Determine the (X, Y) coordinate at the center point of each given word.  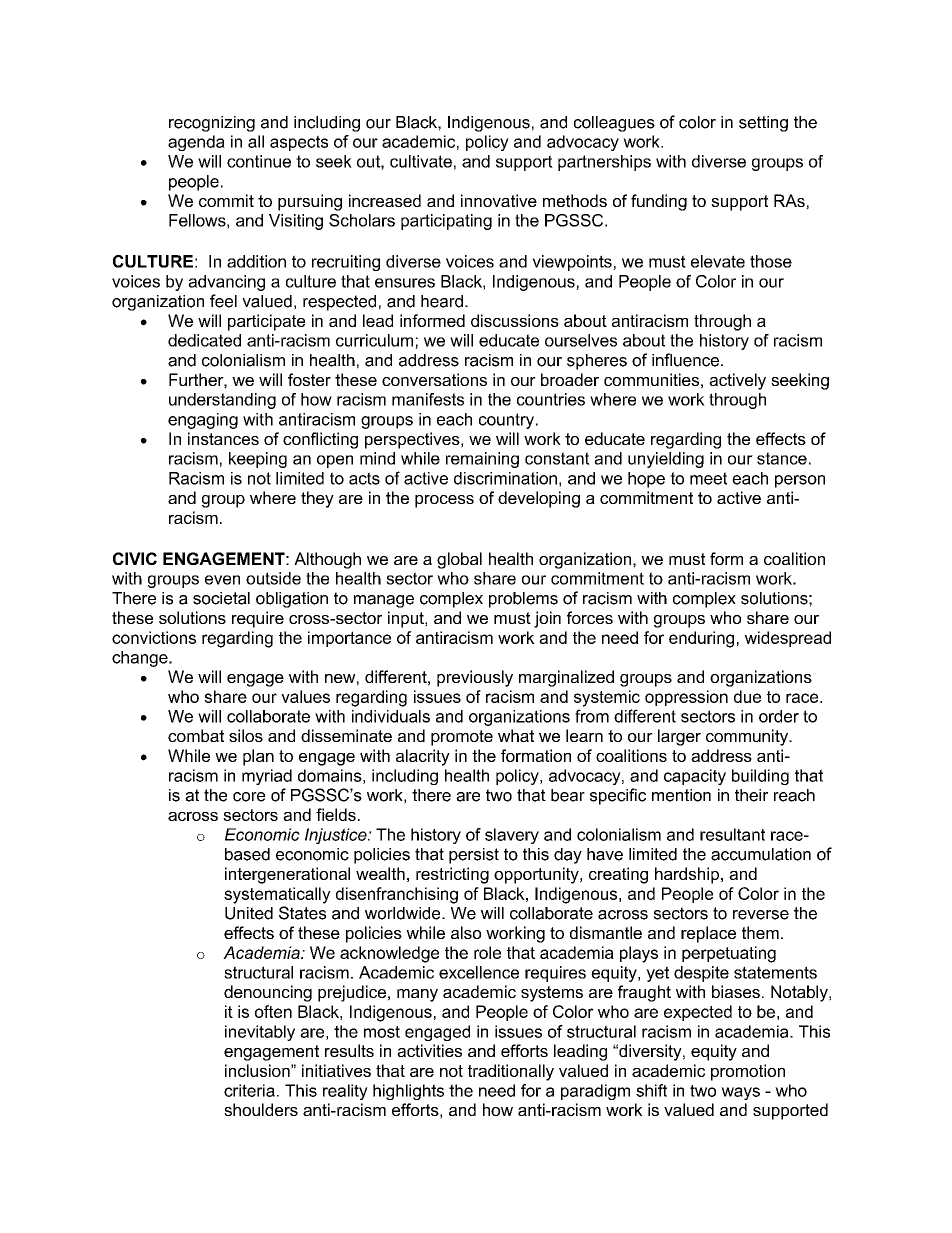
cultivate (421, 161)
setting (763, 124)
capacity (695, 777)
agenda (196, 143)
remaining (482, 460)
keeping (258, 460)
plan (258, 757)
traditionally (511, 1072)
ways (740, 1093)
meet (708, 478)
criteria (249, 1090)
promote (462, 738)
